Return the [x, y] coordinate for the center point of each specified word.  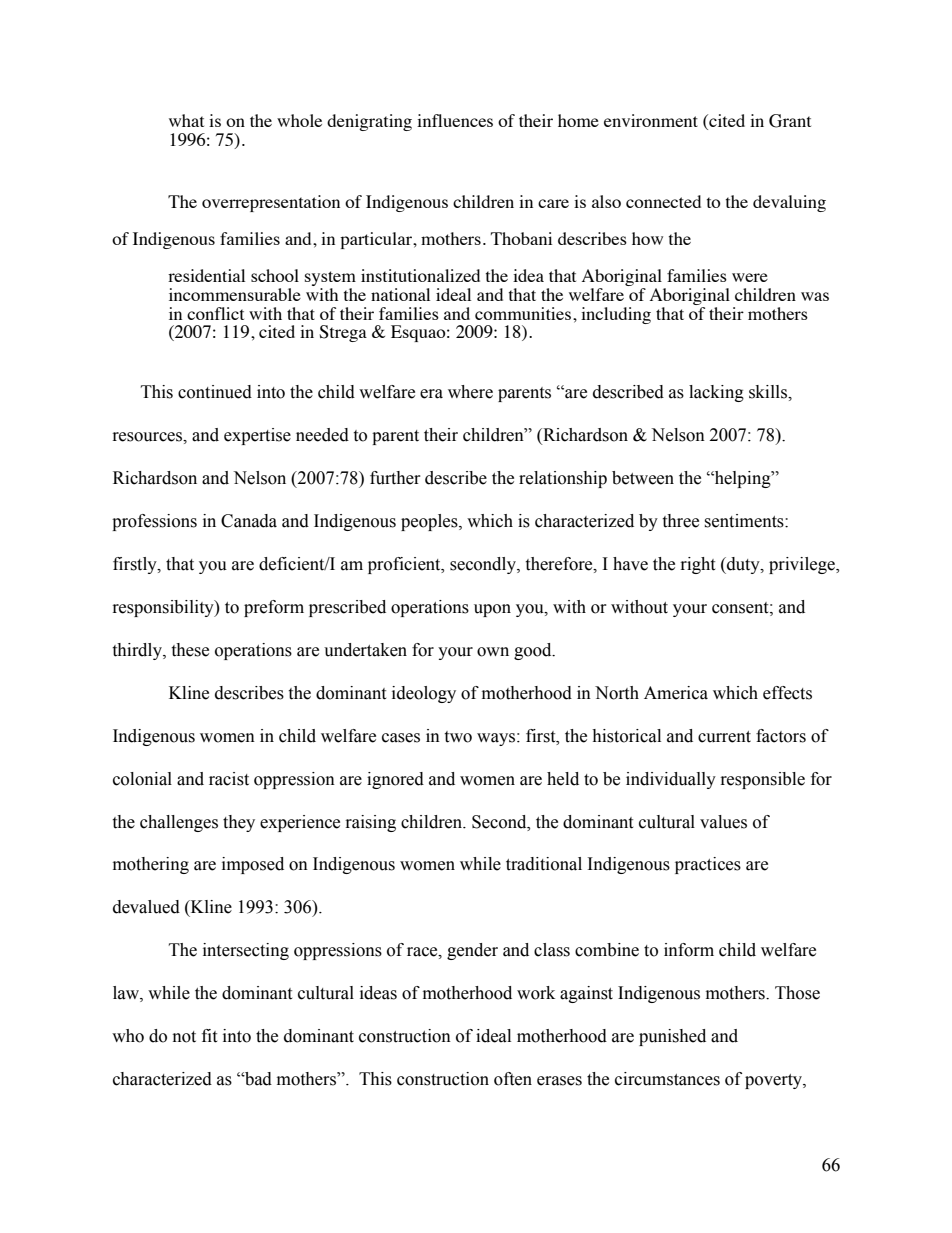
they [239, 823]
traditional [544, 864]
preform [274, 608]
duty [743, 565]
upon [492, 610]
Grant [790, 121]
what [186, 120]
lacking [716, 393]
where [470, 392]
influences [455, 120]
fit [209, 1036]
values [723, 822]
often [513, 1079]
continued [215, 392]
